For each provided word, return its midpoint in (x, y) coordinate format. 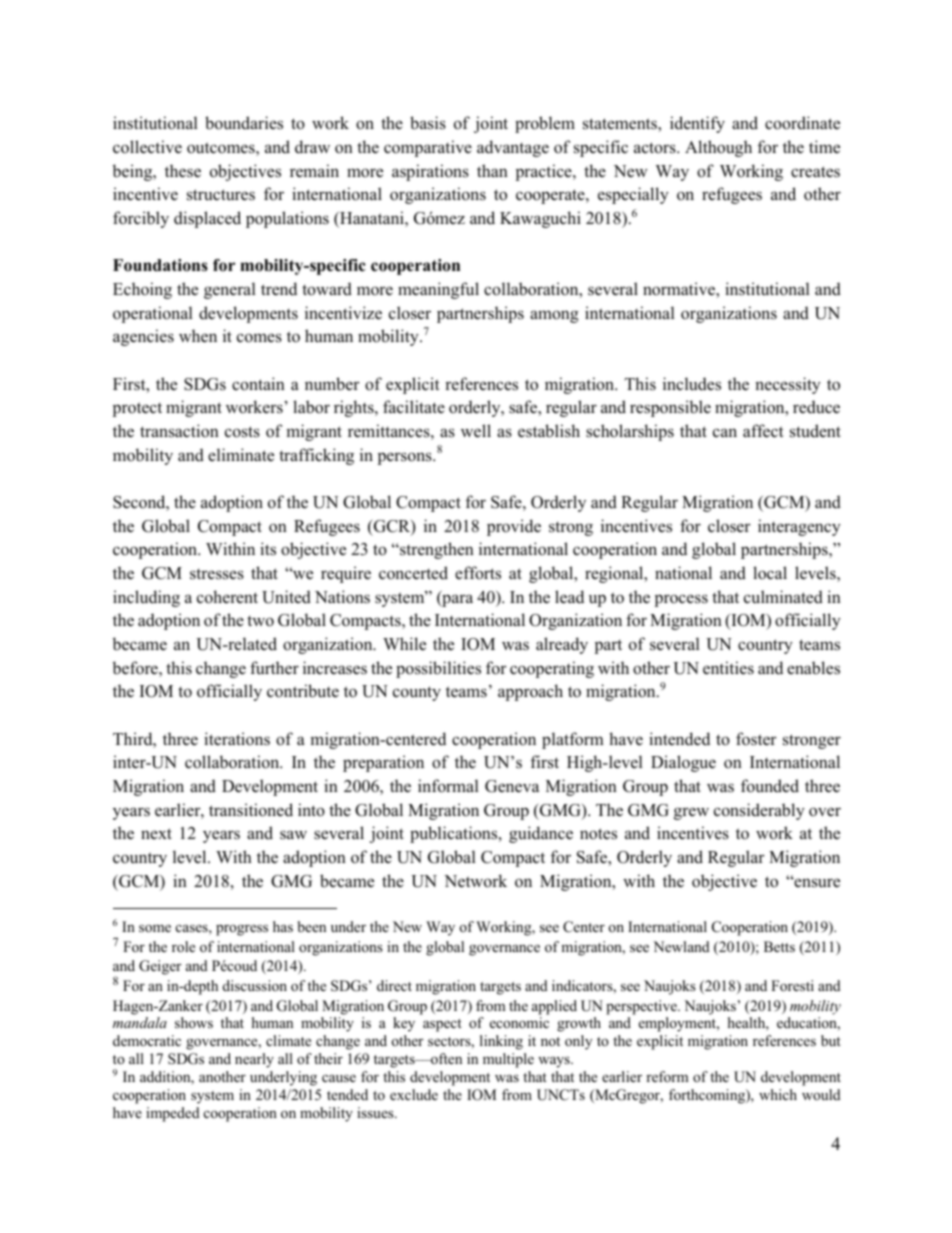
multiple (508, 1060)
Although (718, 148)
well (476, 431)
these (183, 171)
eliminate (241, 455)
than (492, 170)
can (725, 433)
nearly (254, 1060)
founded (770, 786)
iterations (237, 739)
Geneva (512, 786)
